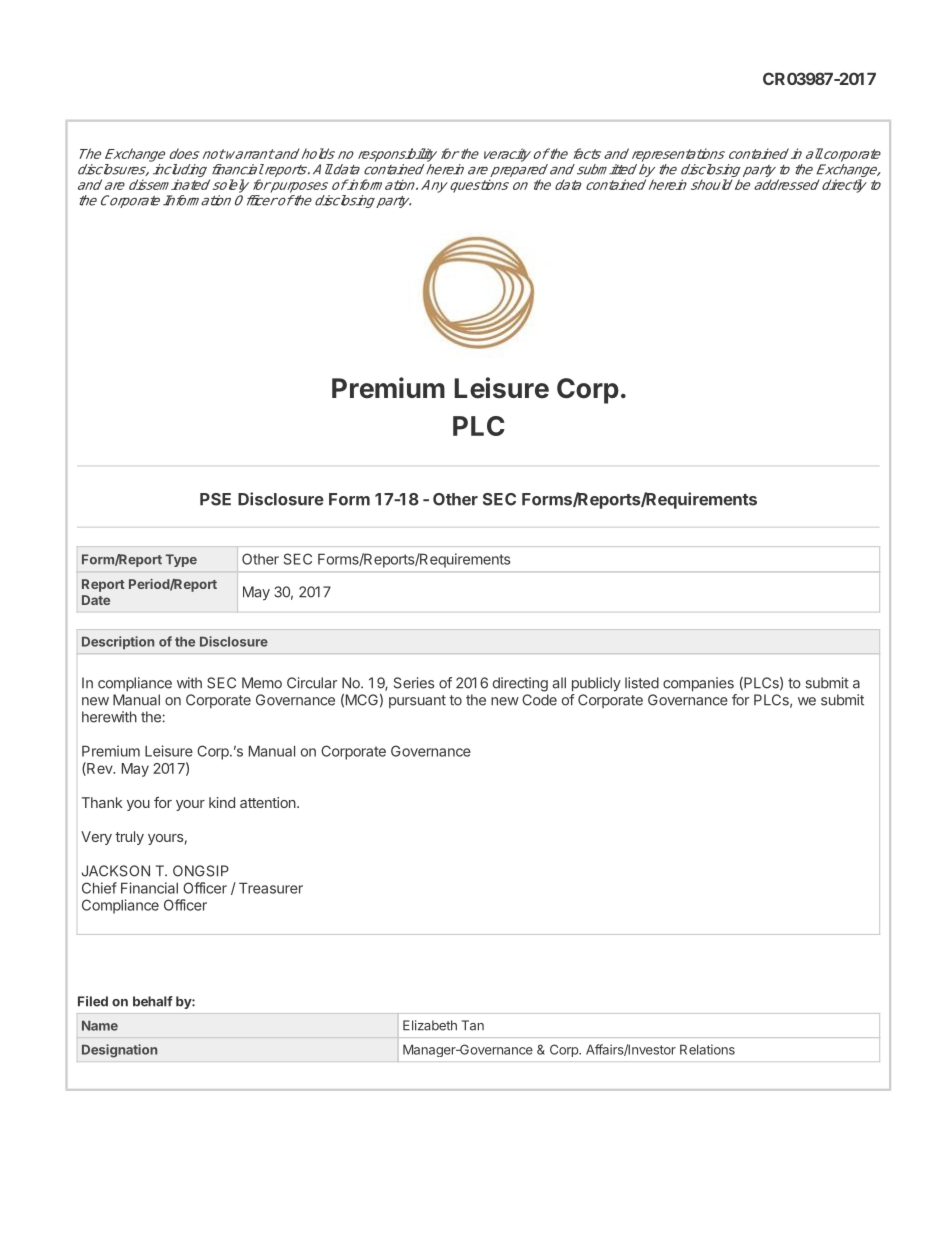 Image resolution: width=952 pixels, height=1233 pixels. What do you see at coordinates (181, 560) in the screenshot?
I see `Type` at bounding box center [181, 560].
